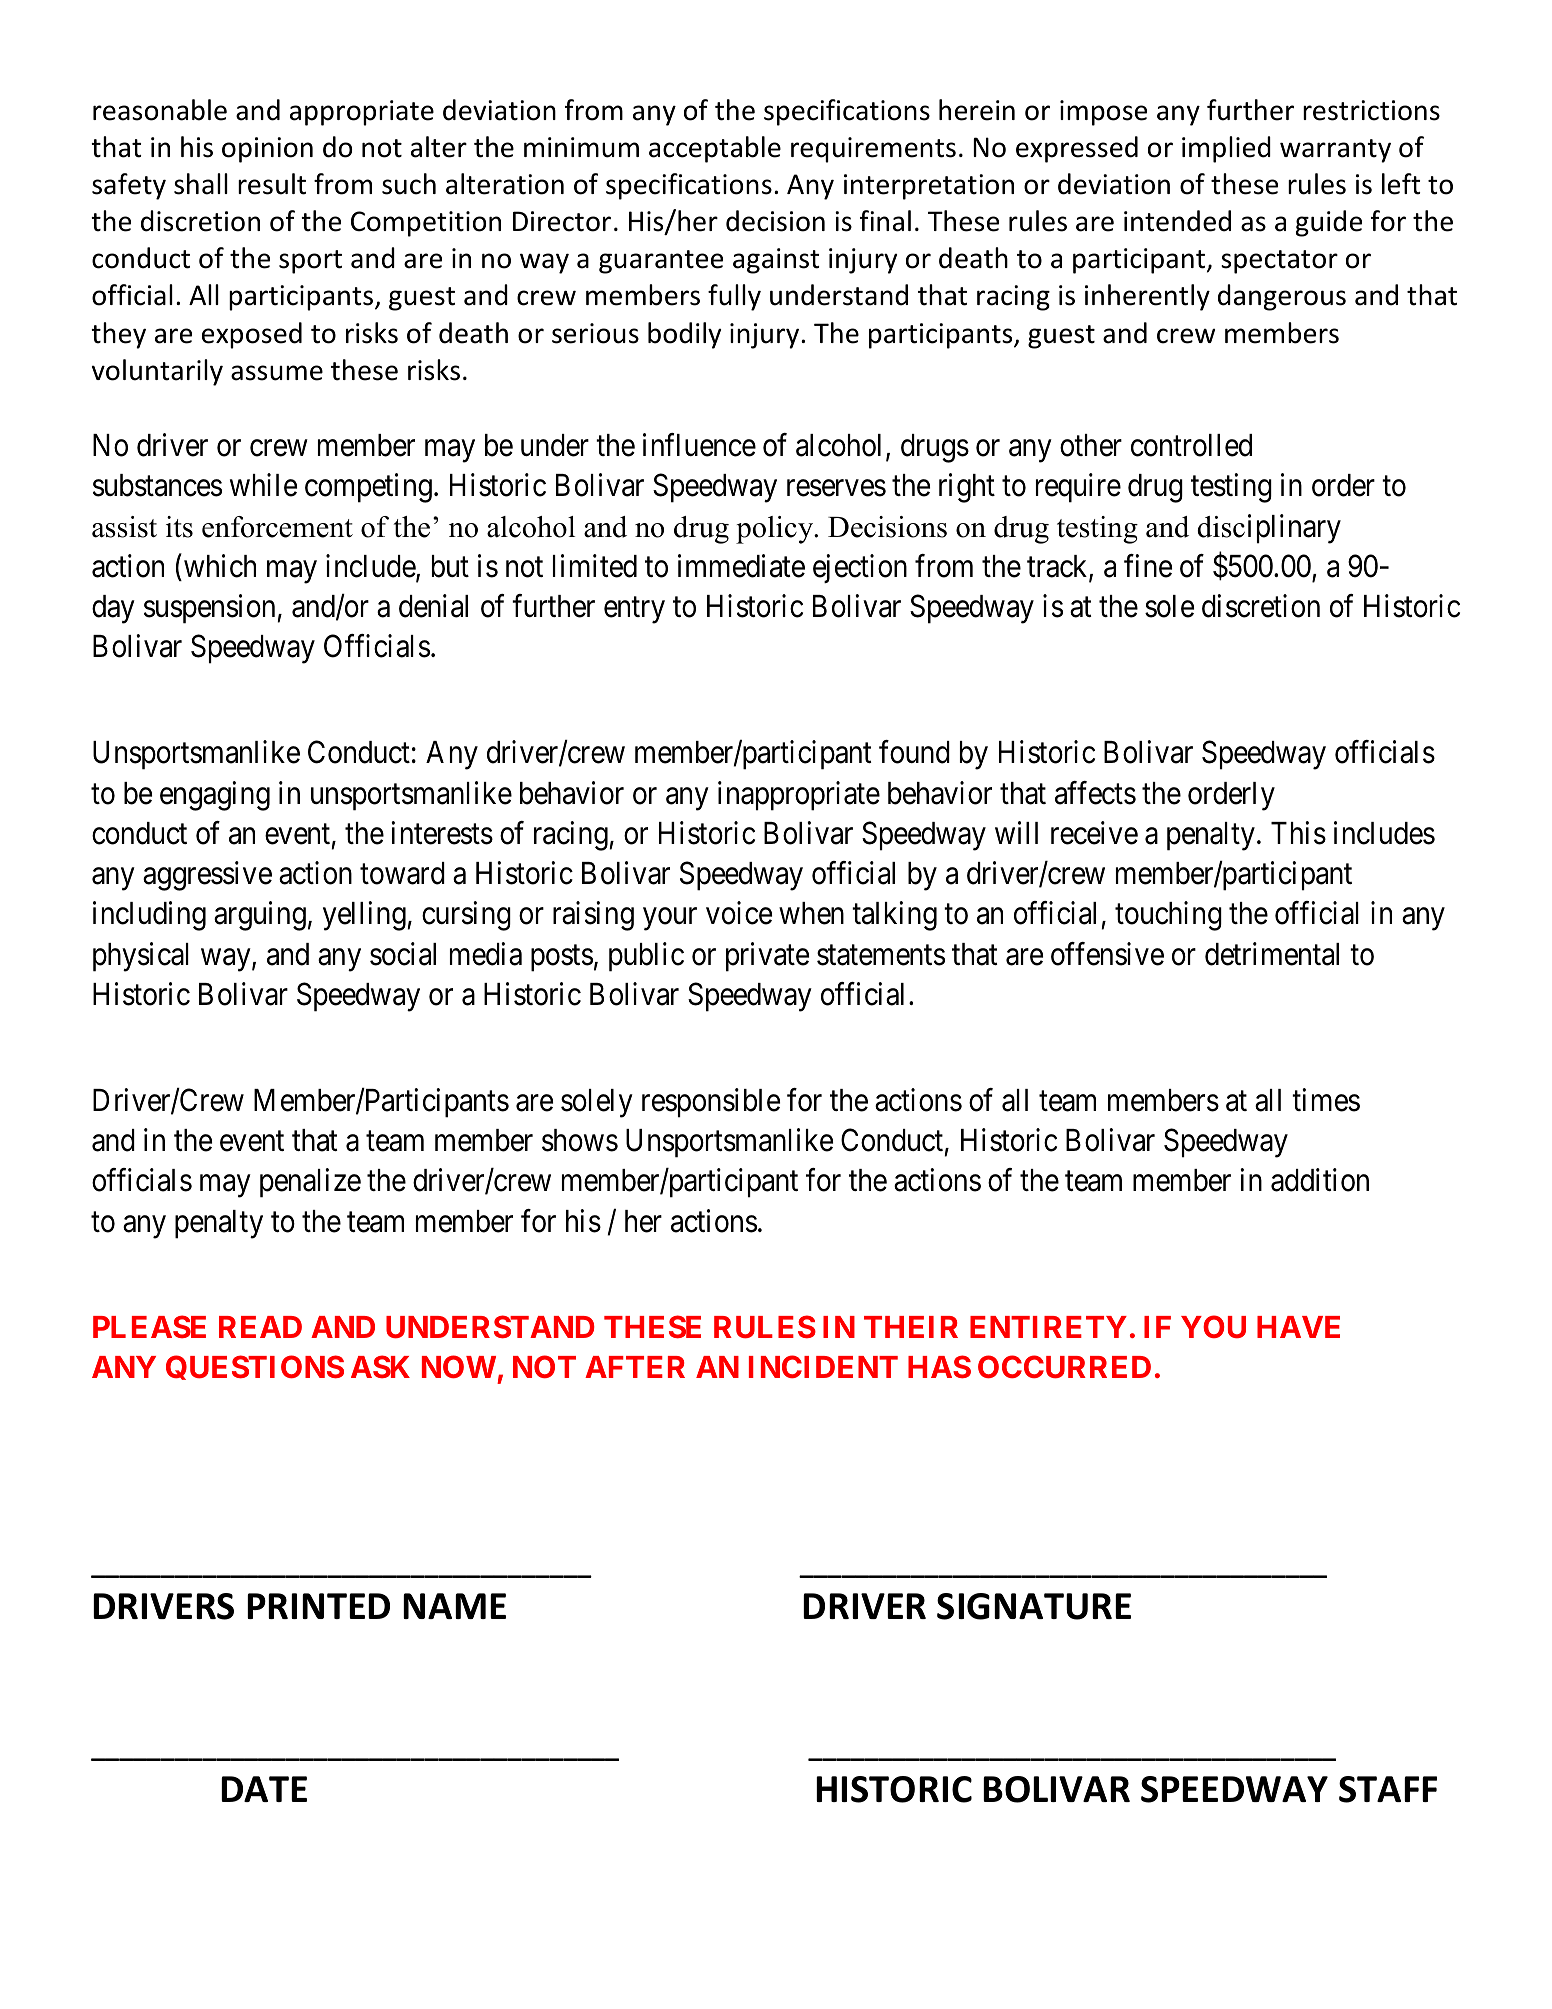  Describe the element at coordinates (1388, 1789) in the document. I see `STAFF` at that location.
